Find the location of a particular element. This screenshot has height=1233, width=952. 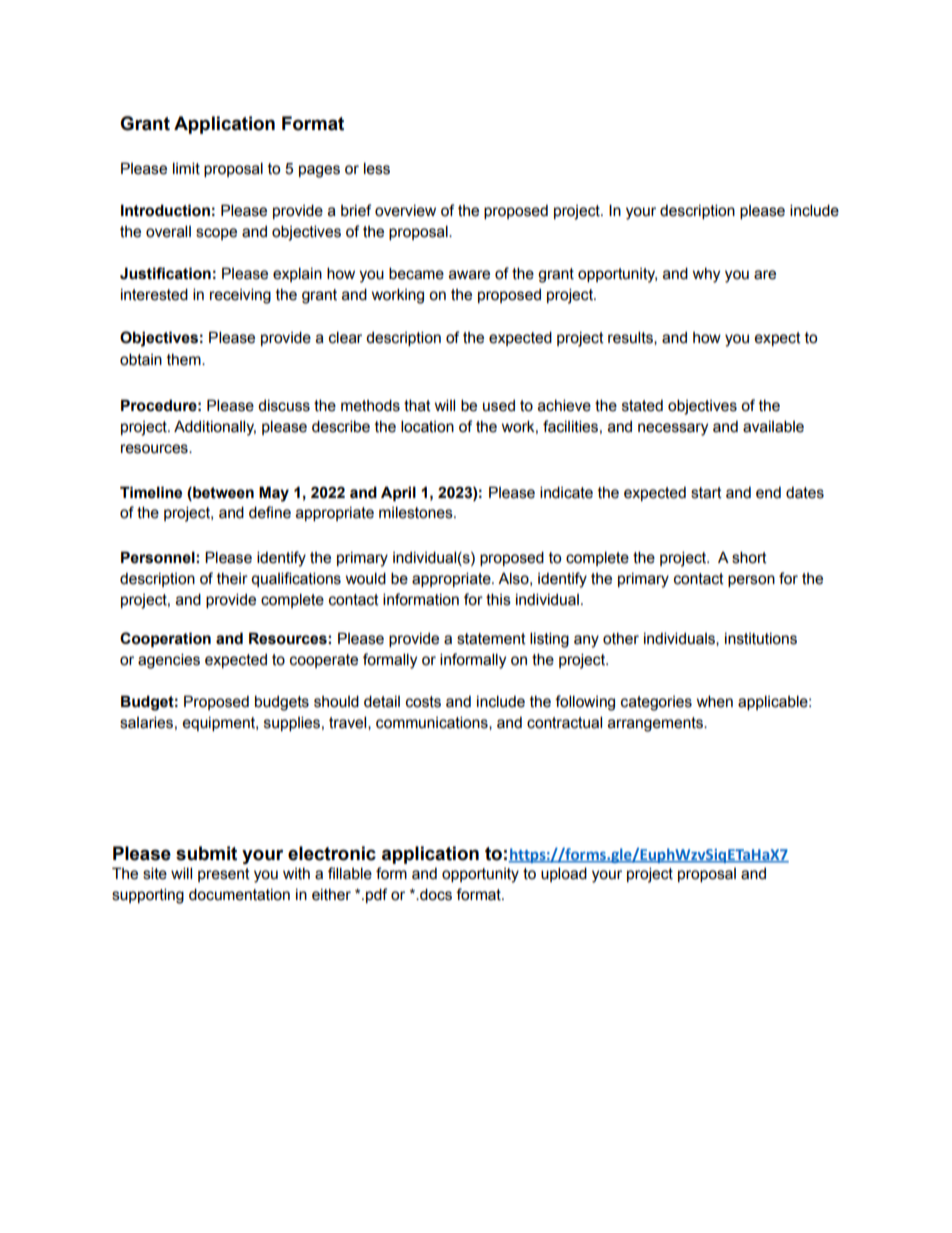

present is located at coordinates (224, 875).
